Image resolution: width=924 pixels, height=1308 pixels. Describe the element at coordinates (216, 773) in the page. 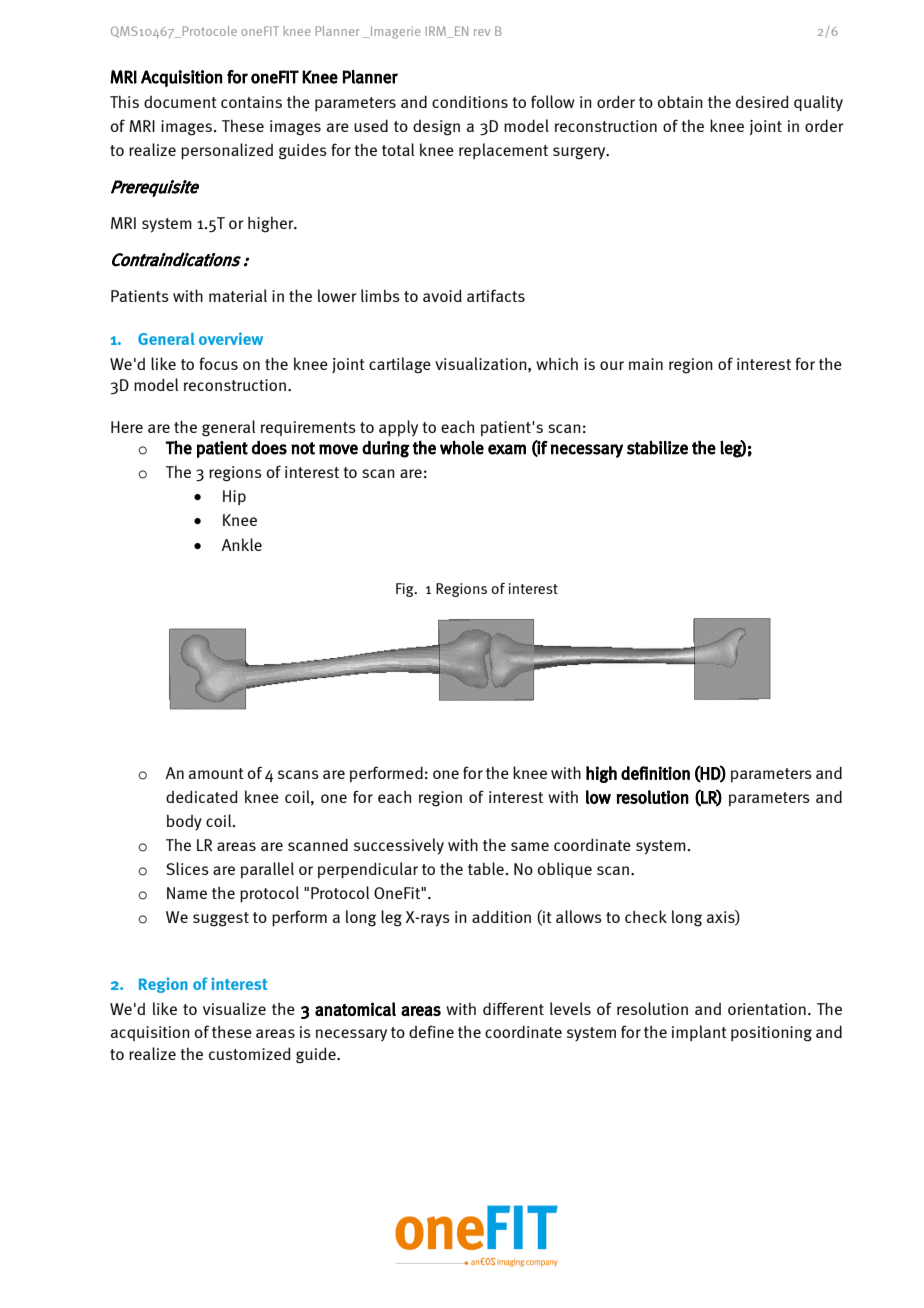

I see `amount` at that location.
